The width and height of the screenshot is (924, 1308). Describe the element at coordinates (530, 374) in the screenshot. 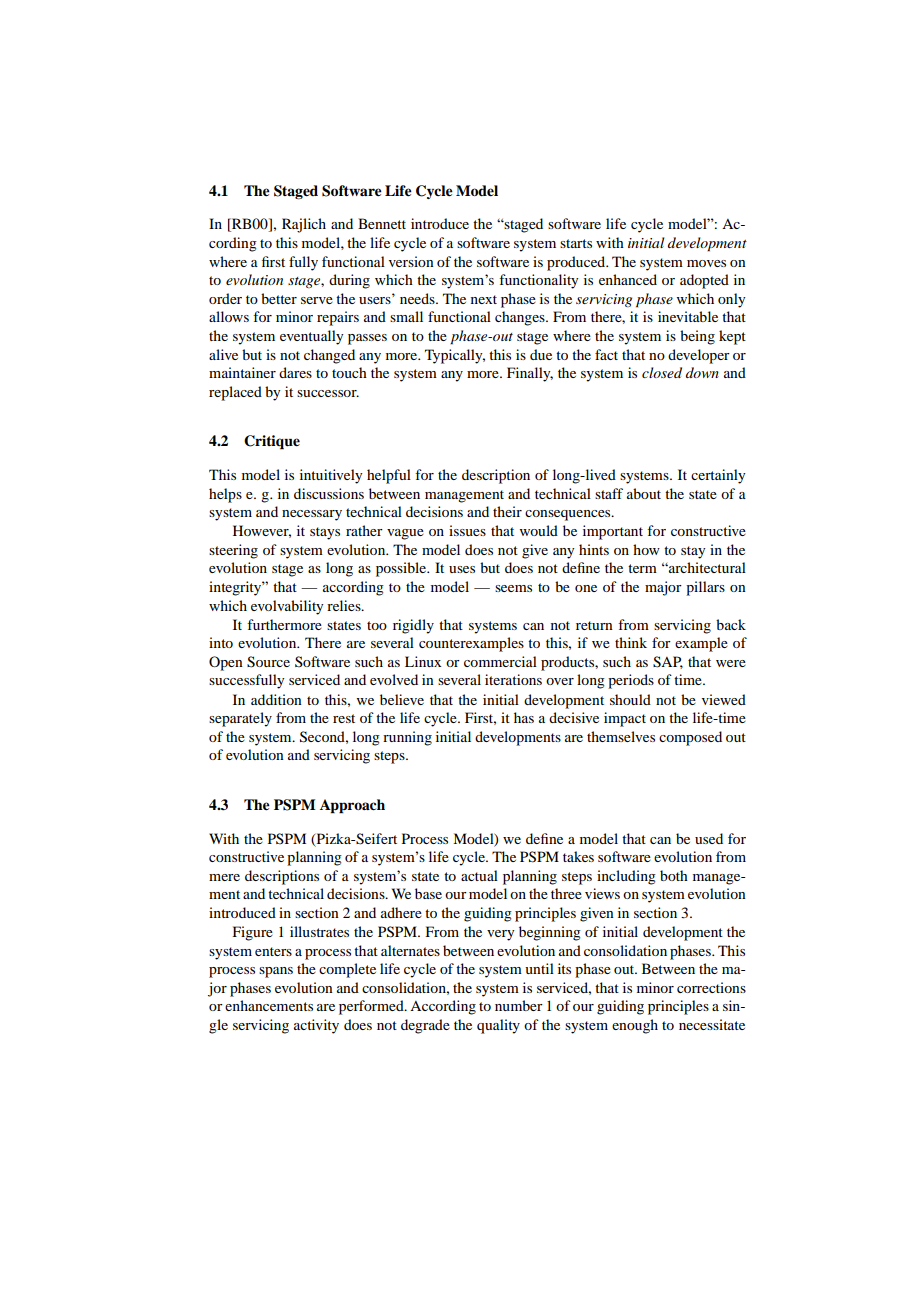

I see `Finally` at that location.
